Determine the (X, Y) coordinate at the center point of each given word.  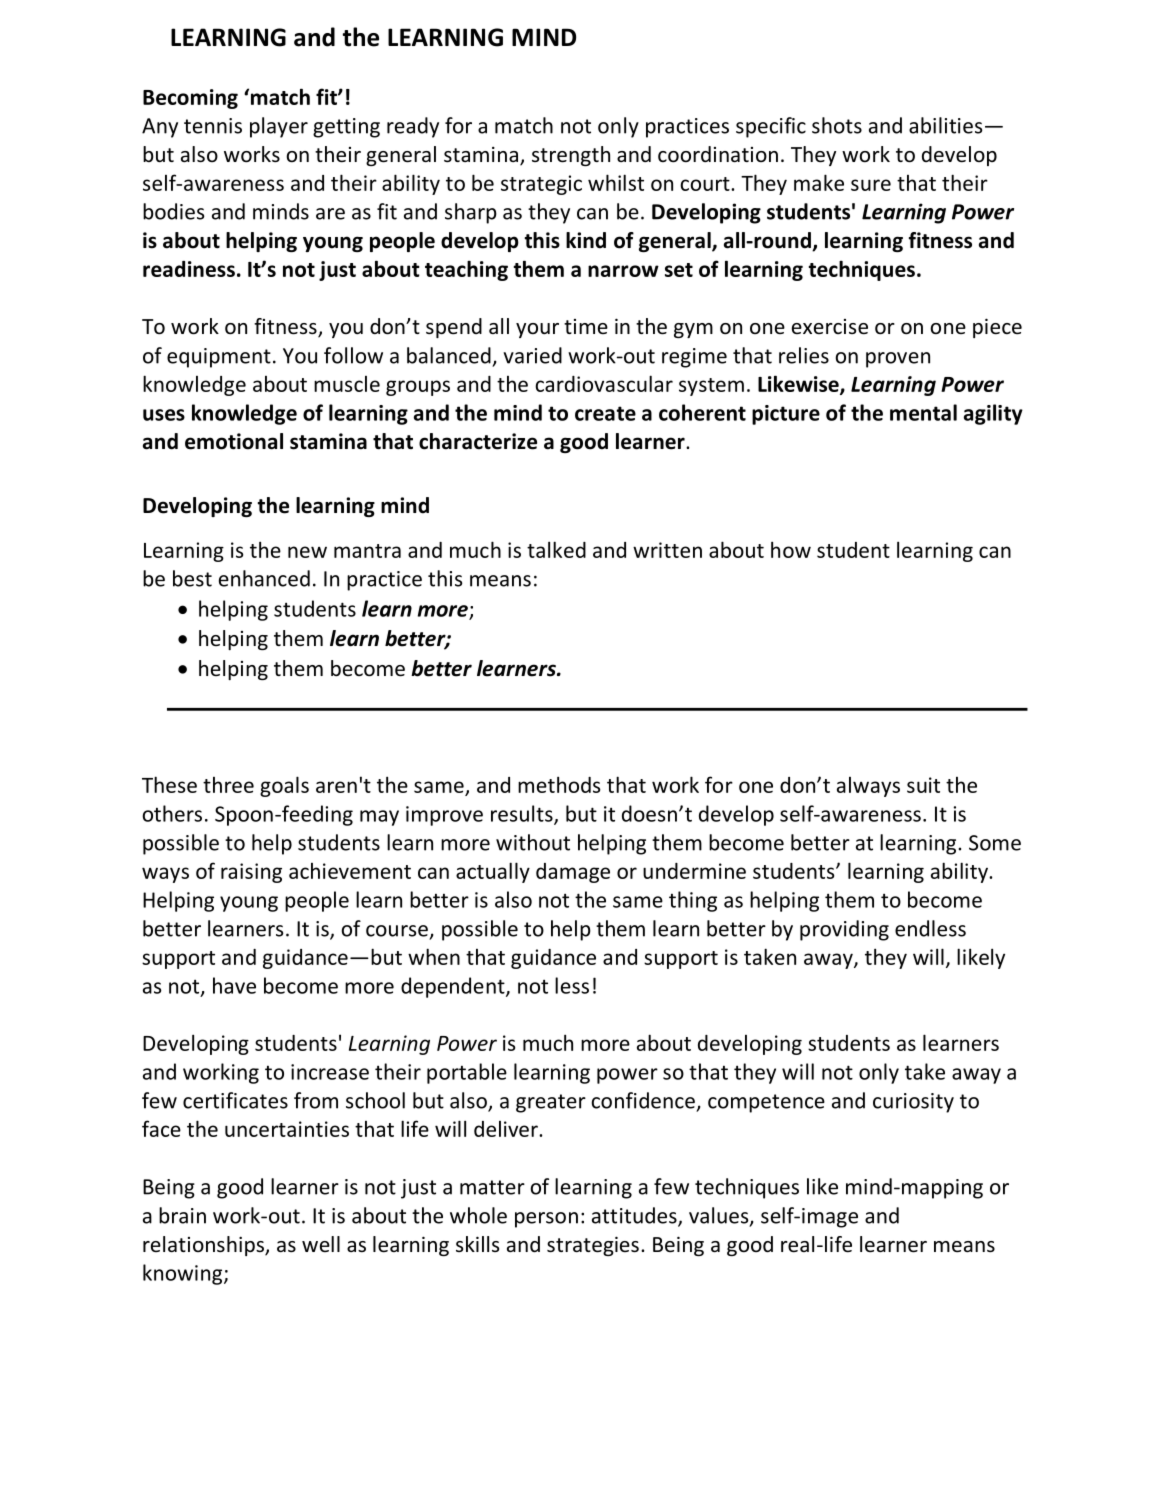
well (321, 1244)
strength (571, 156)
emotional (234, 441)
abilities (946, 125)
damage (573, 873)
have (234, 985)
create (605, 413)
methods (559, 784)
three (228, 785)
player (279, 127)
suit (923, 785)
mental (923, 412)
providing (844, 930)
